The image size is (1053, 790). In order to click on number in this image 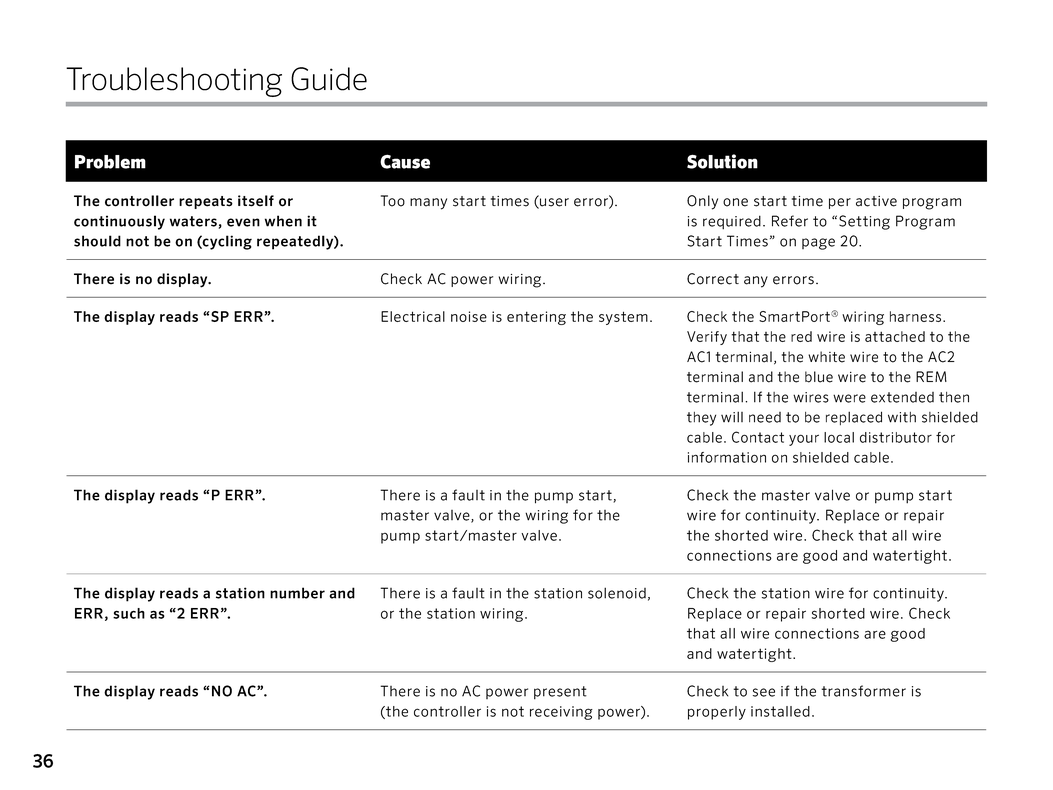, I will do `click(297, 593)`.
